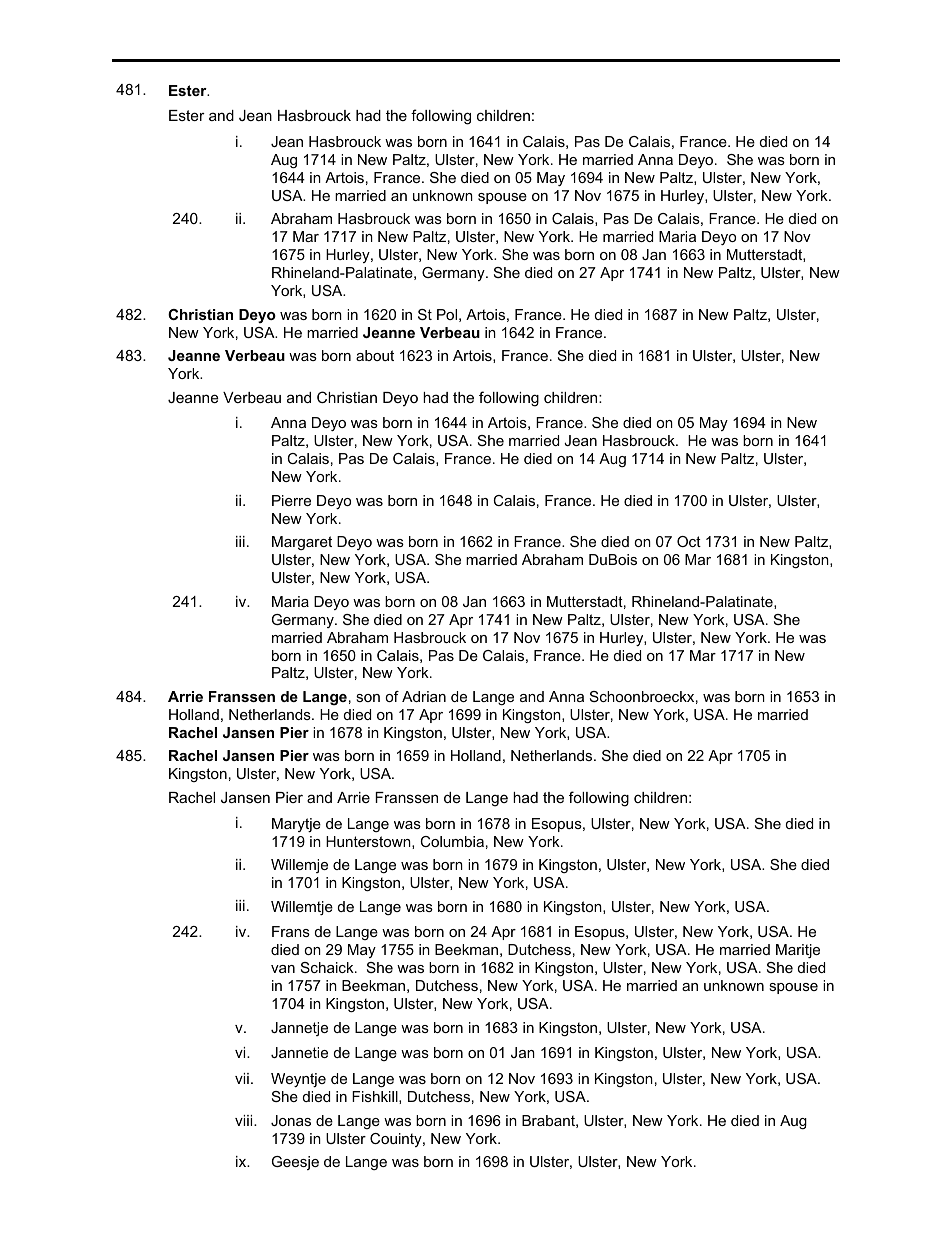 This screenshot has width=952, height=1233. What do you see at coordinates (368, 698) in the screenshot?
I see `son` at bounding box center [368, 698].
